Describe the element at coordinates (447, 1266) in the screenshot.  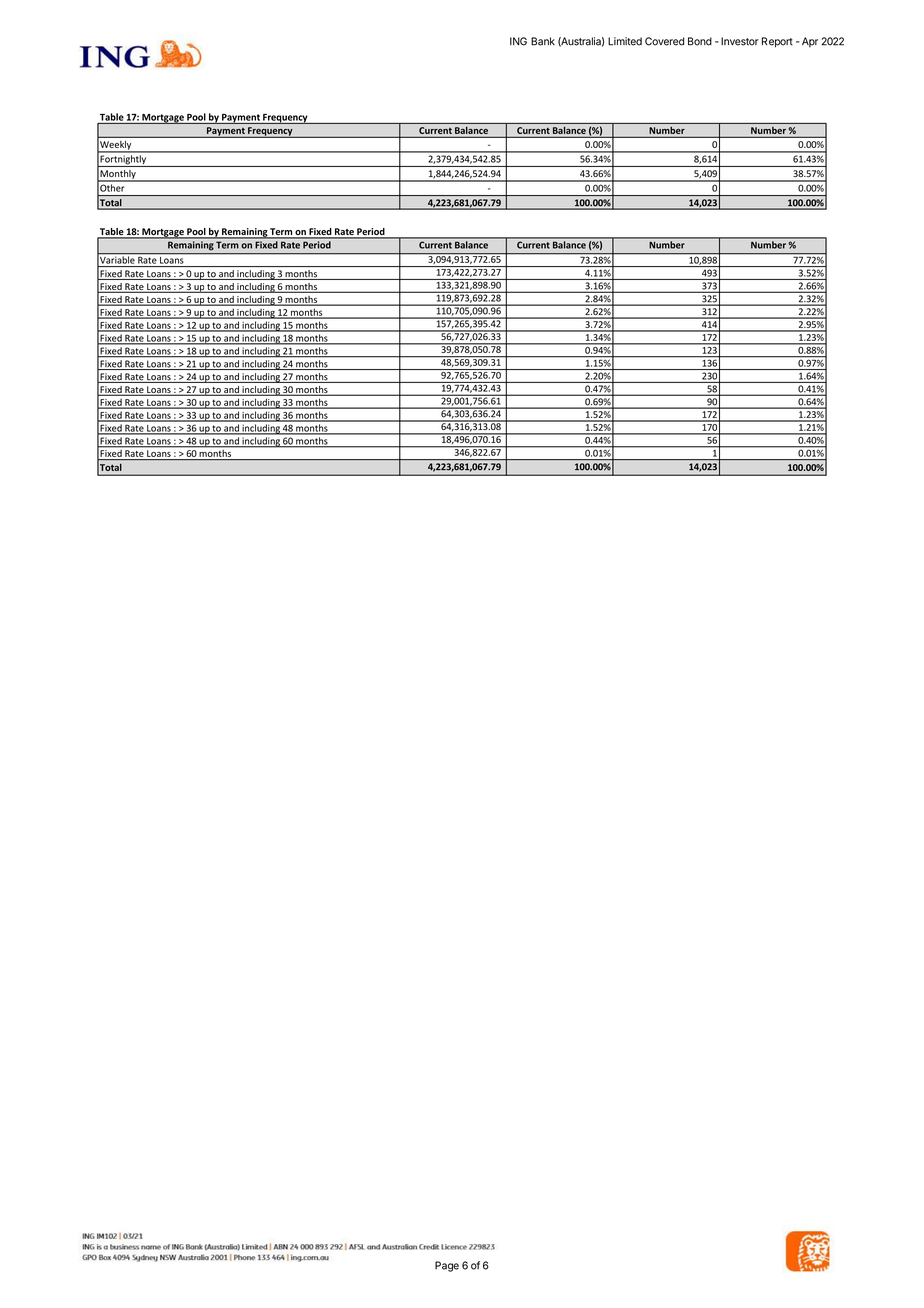
I see `Page` at that location.
